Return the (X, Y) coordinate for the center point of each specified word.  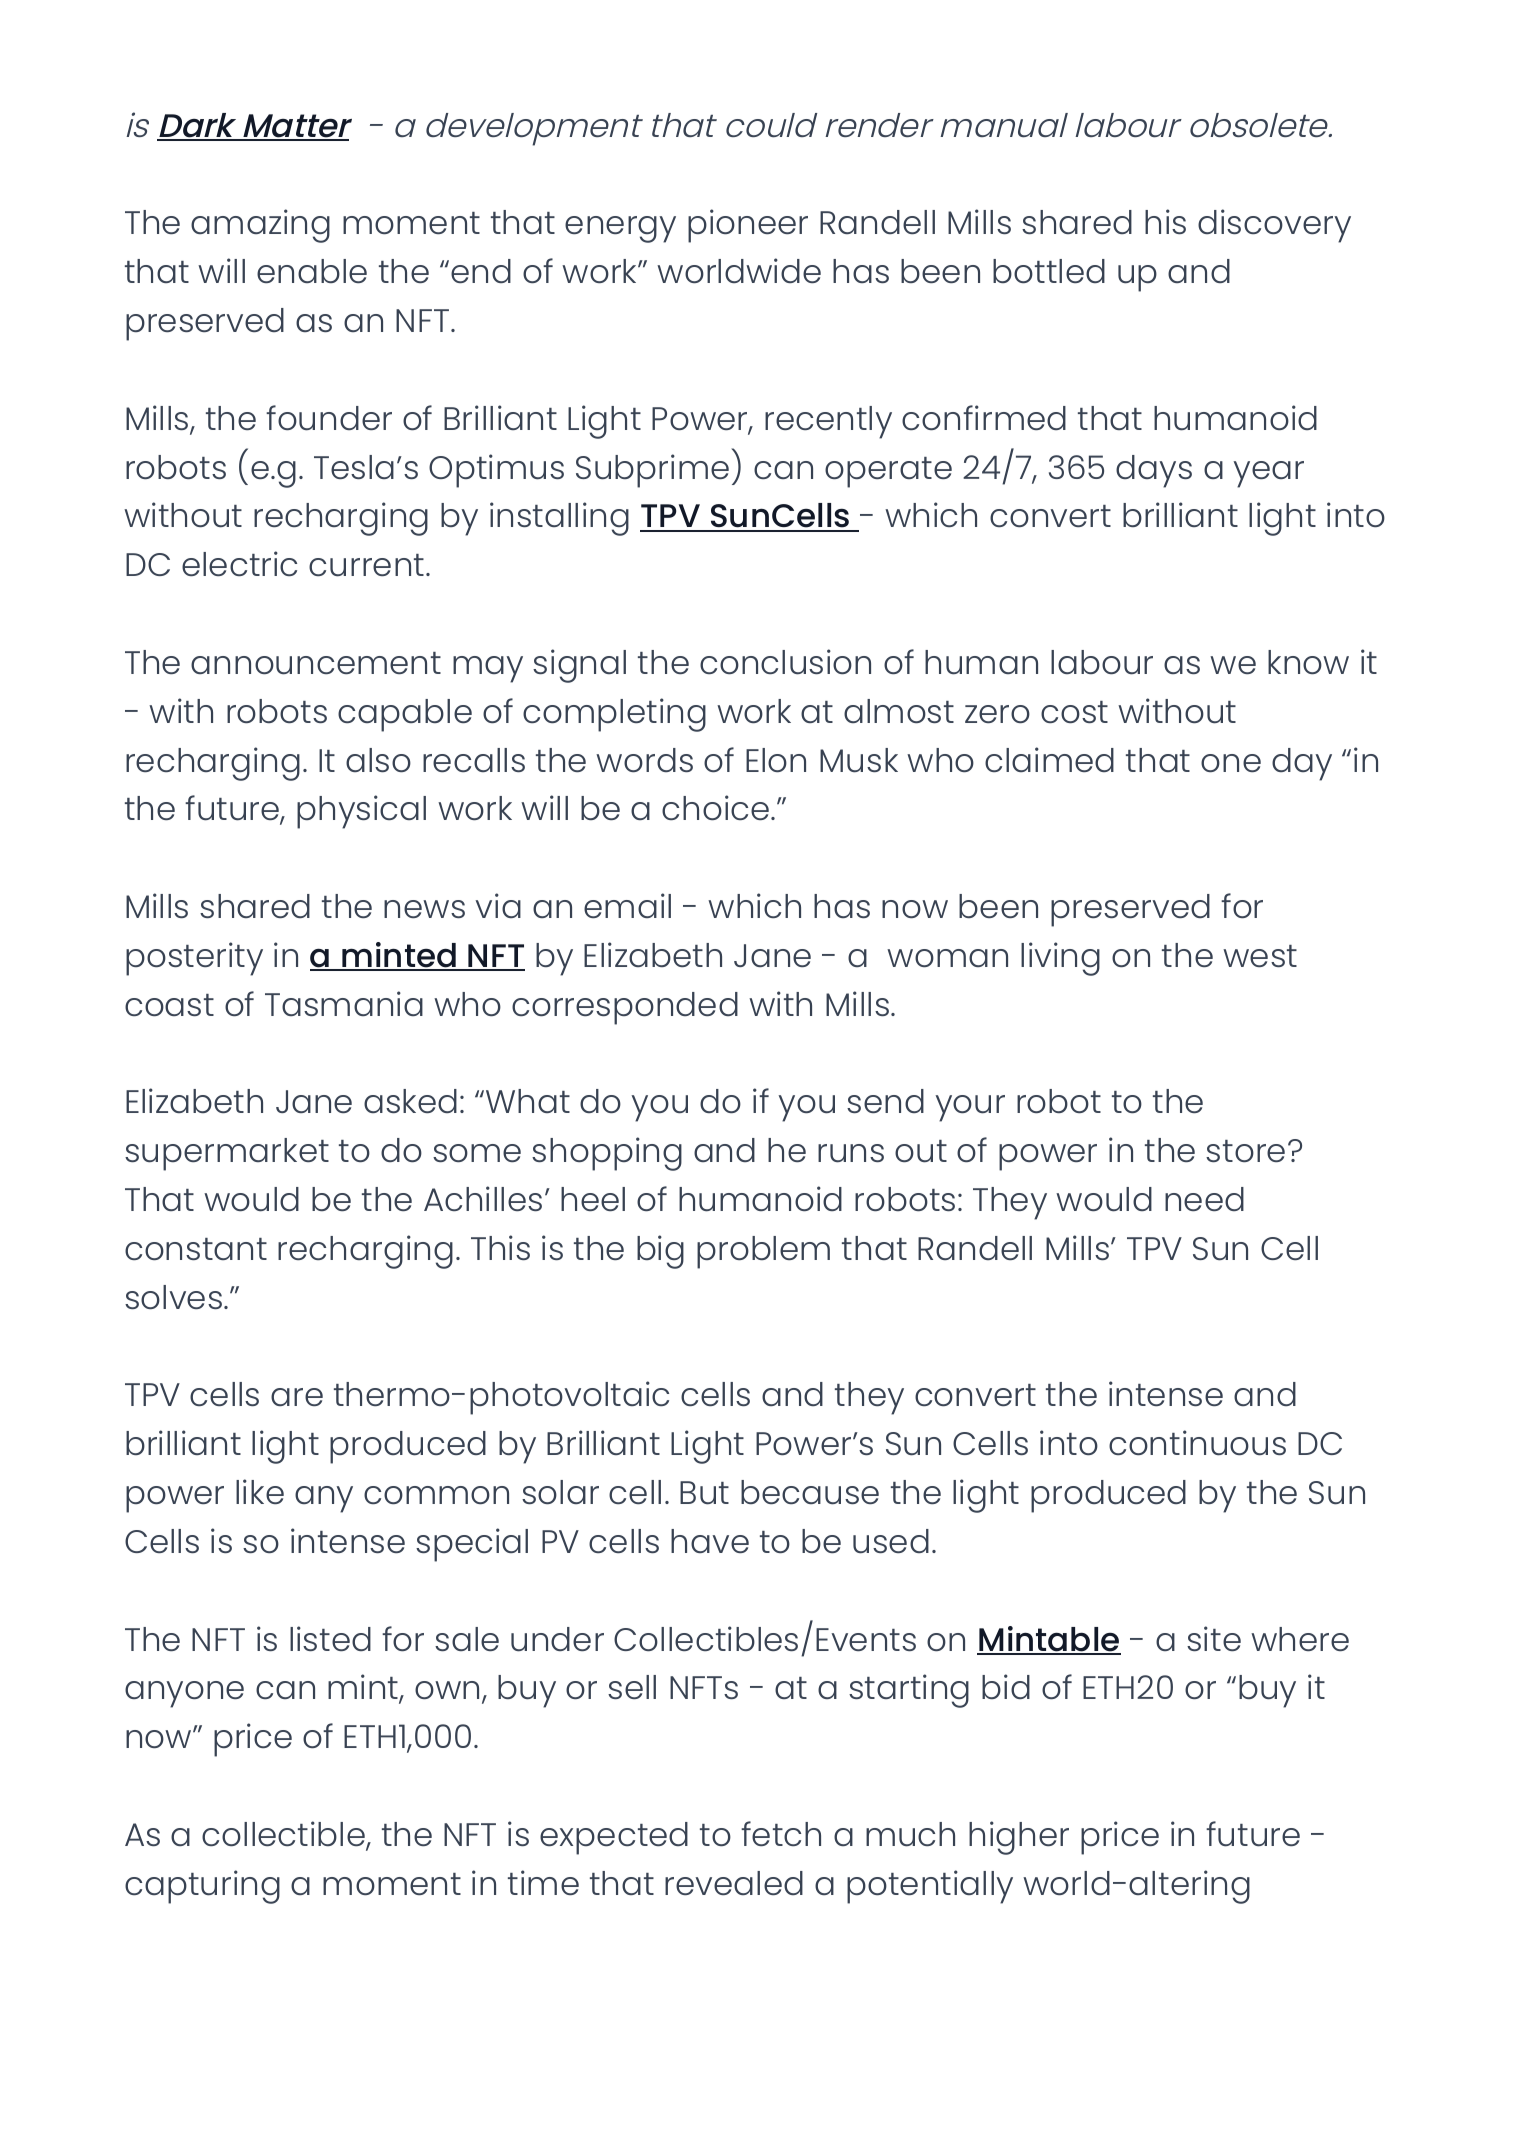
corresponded (625, 1008)
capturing (202, 1887)
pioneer (748, 226)
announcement (316, 663)
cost (1074, 712)
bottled (1049, 271)
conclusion (785, 662)
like (260, 1491)
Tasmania (344, 1003)
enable (312, 271)
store (1245, 1151)
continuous (1197, 1443)
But (704, 1493)
